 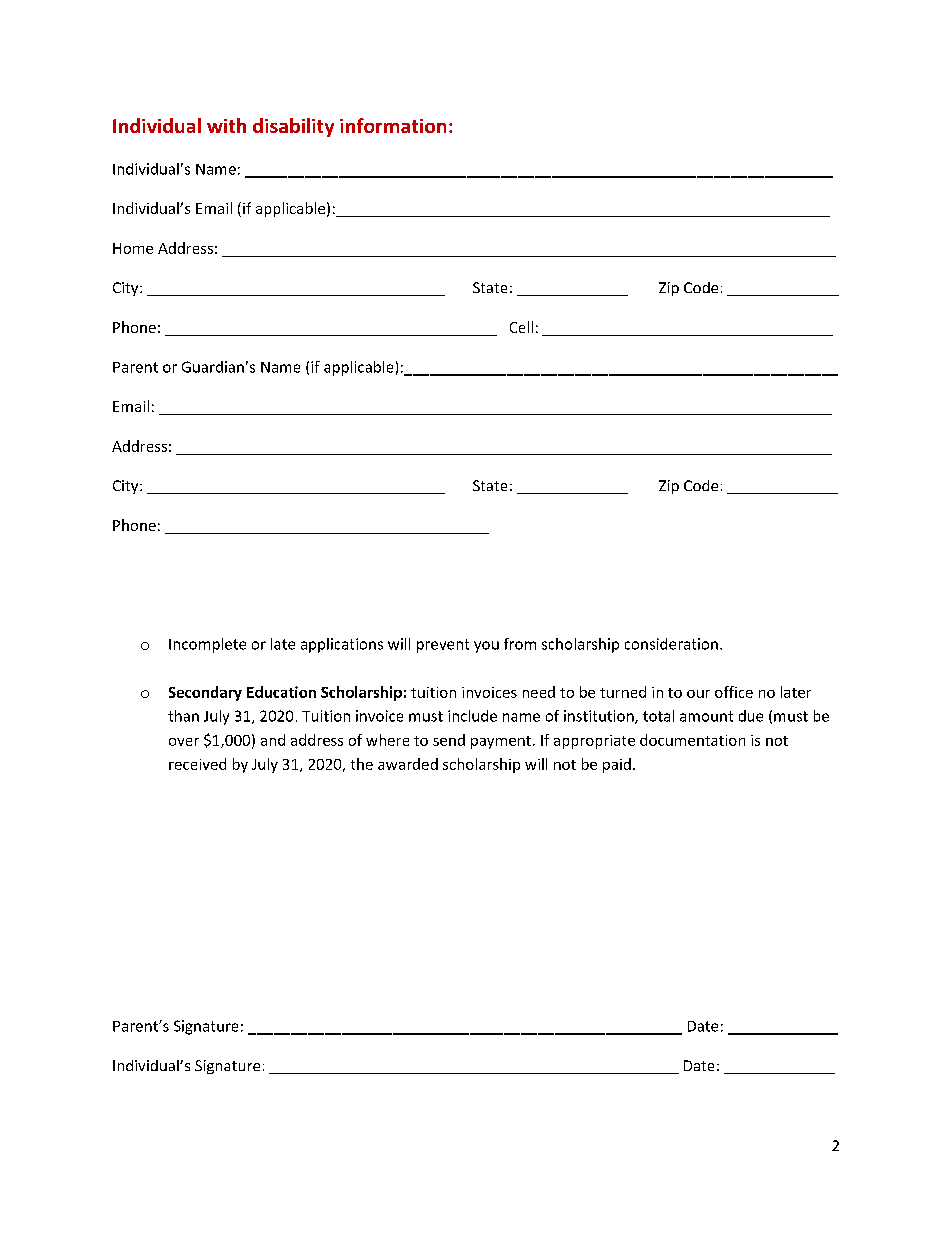 What do you see at coordinates (133, 248) in the page?
I see `Home` at bounding box center [133, 248].
